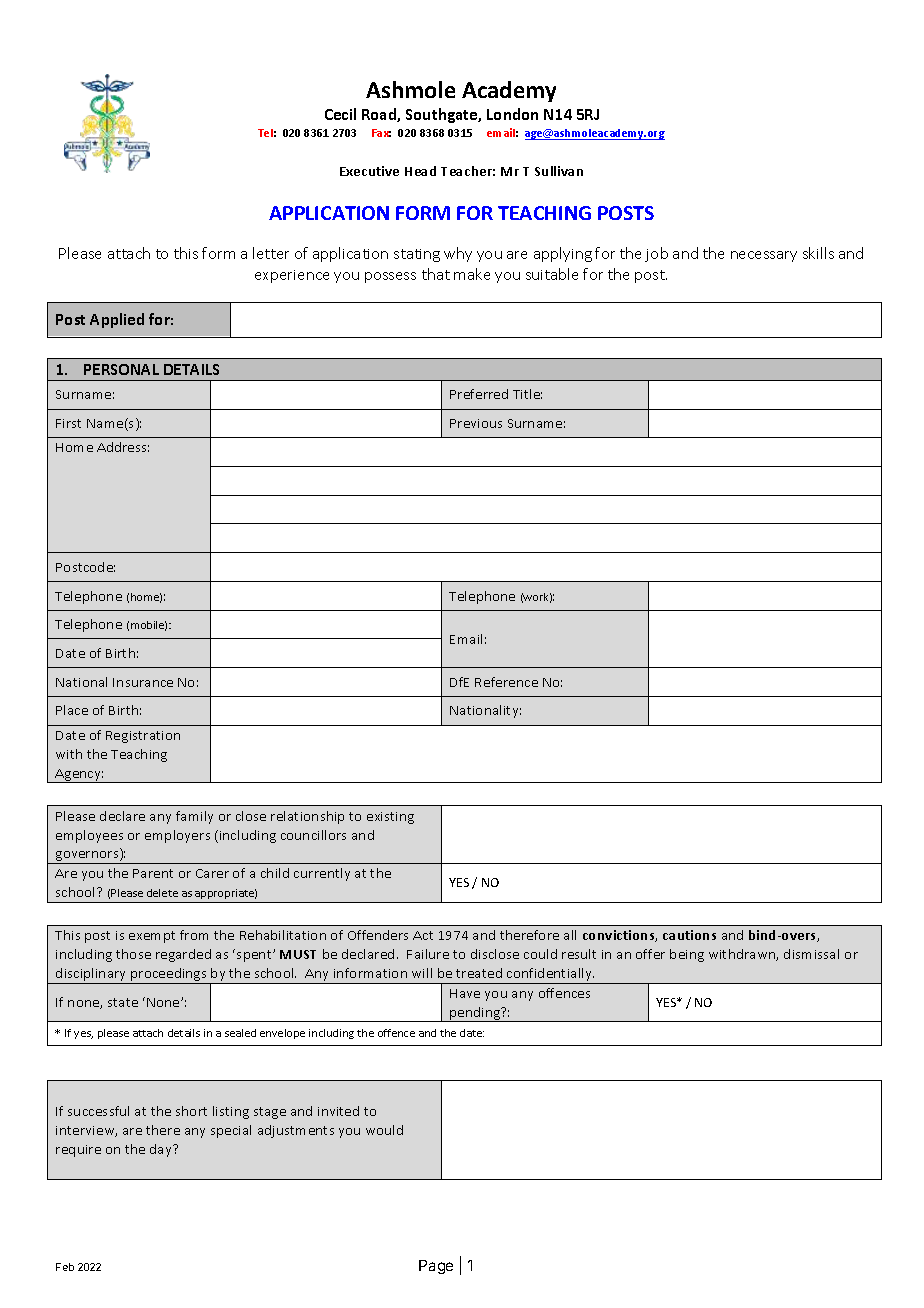 Image resolution: width=924 pixels, height=1308 pixels. What do you see at coordinates (428, 954) in the screenshot?
I see `Failure` at bounding box center [428, 954].
